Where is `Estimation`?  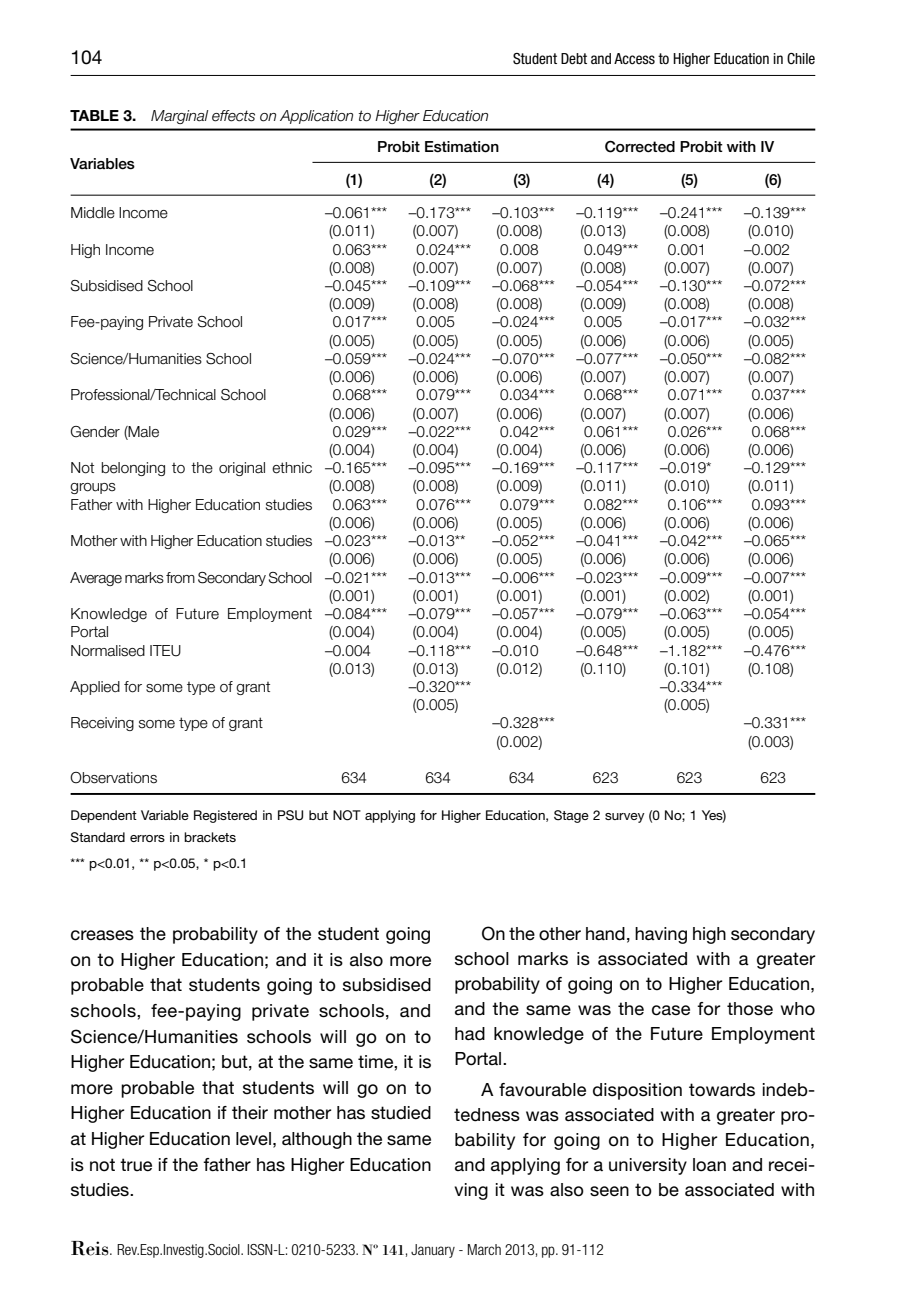
Estimation is located at coordinates (462, 147).
